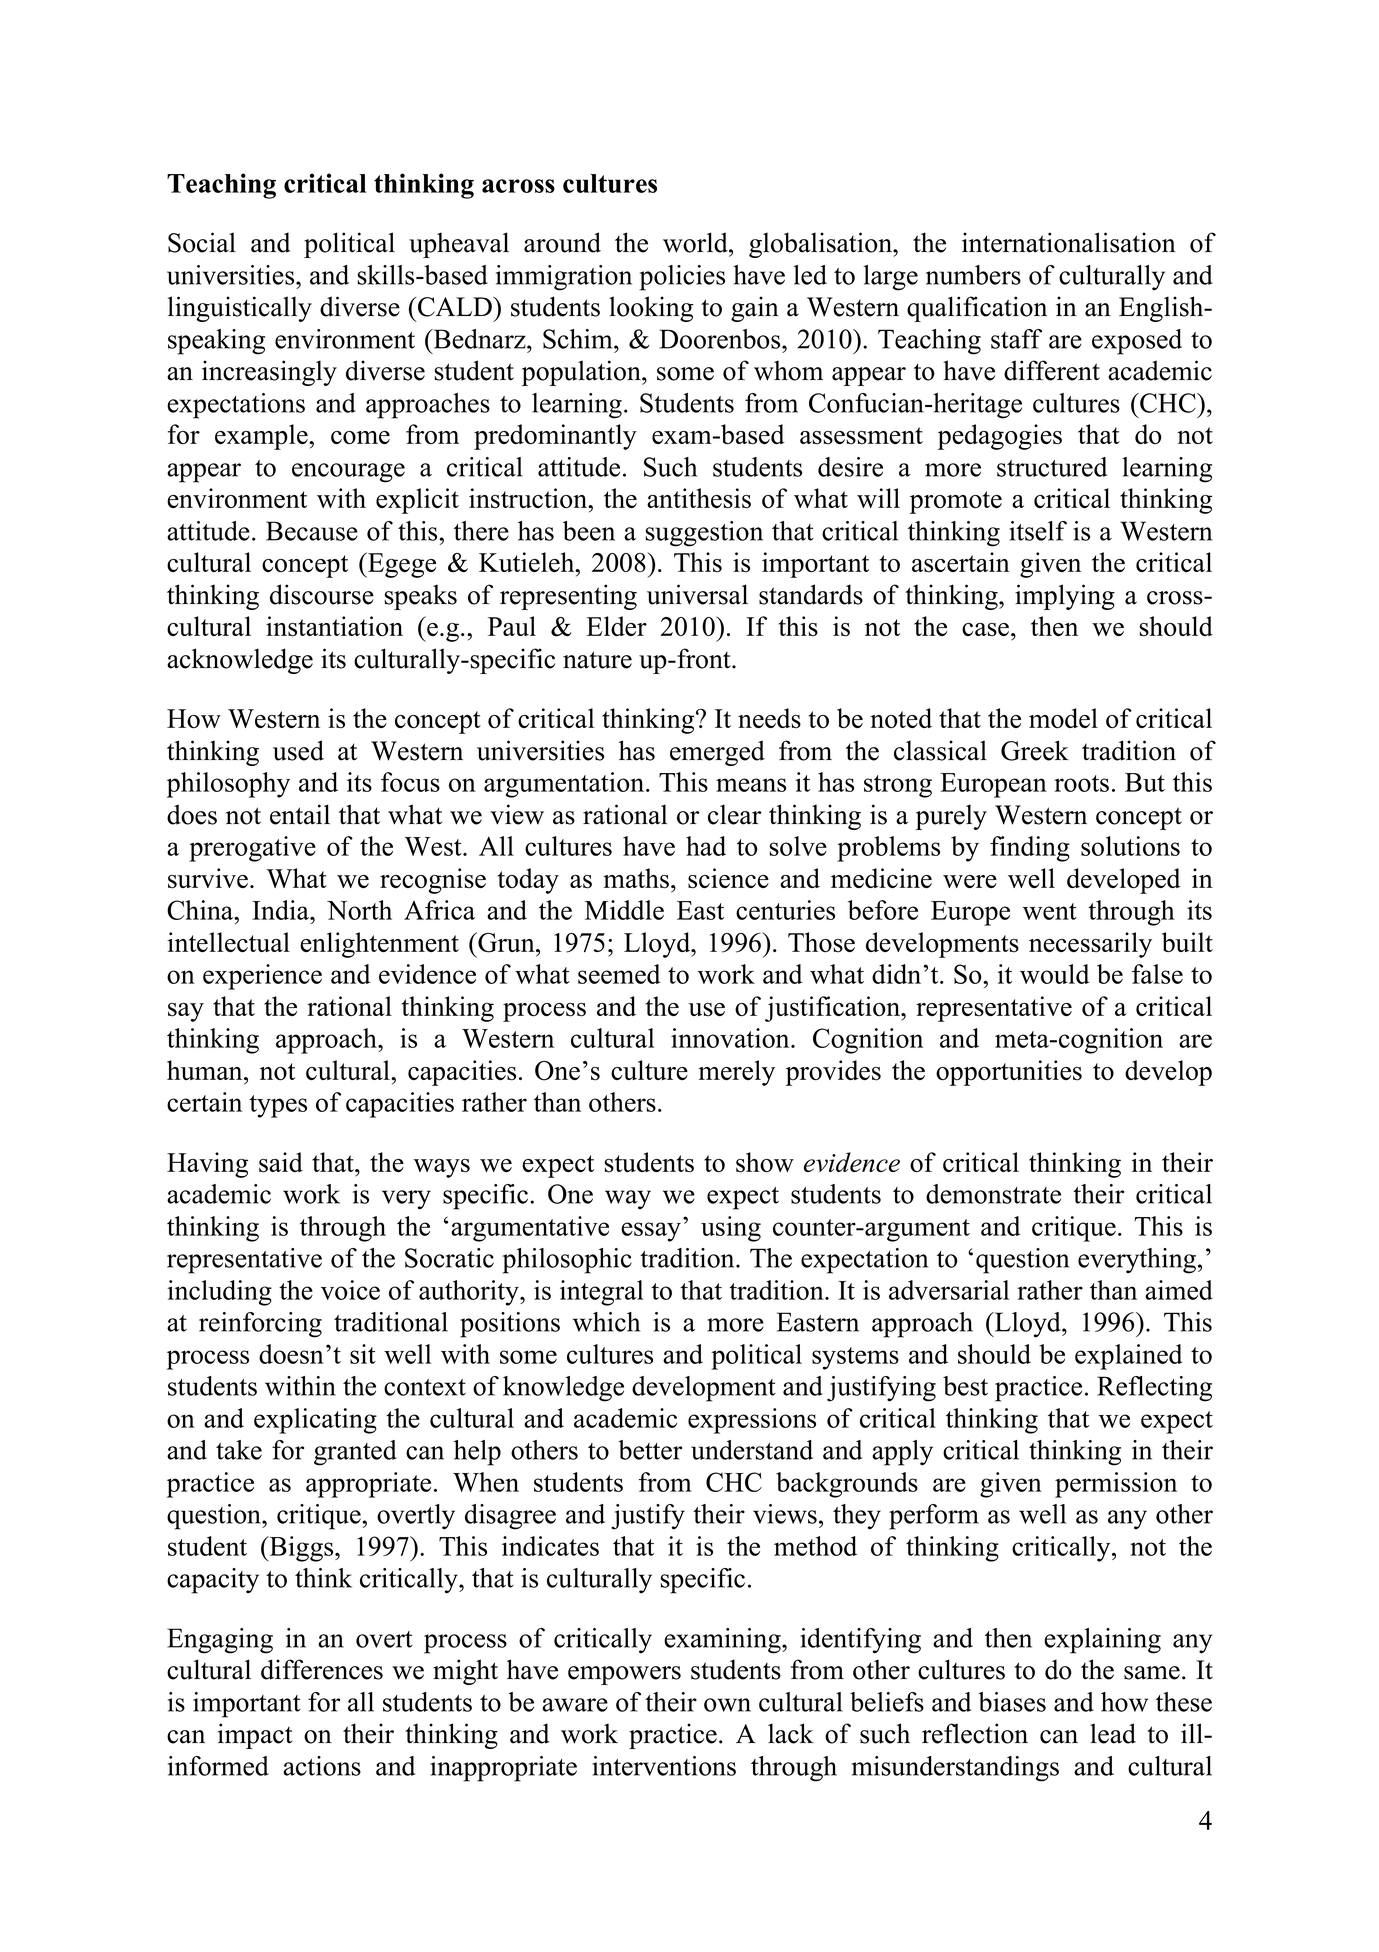 The width and height of the screenshot is (1379, 1952). I want to click on linguistically, so click(240, 309).
